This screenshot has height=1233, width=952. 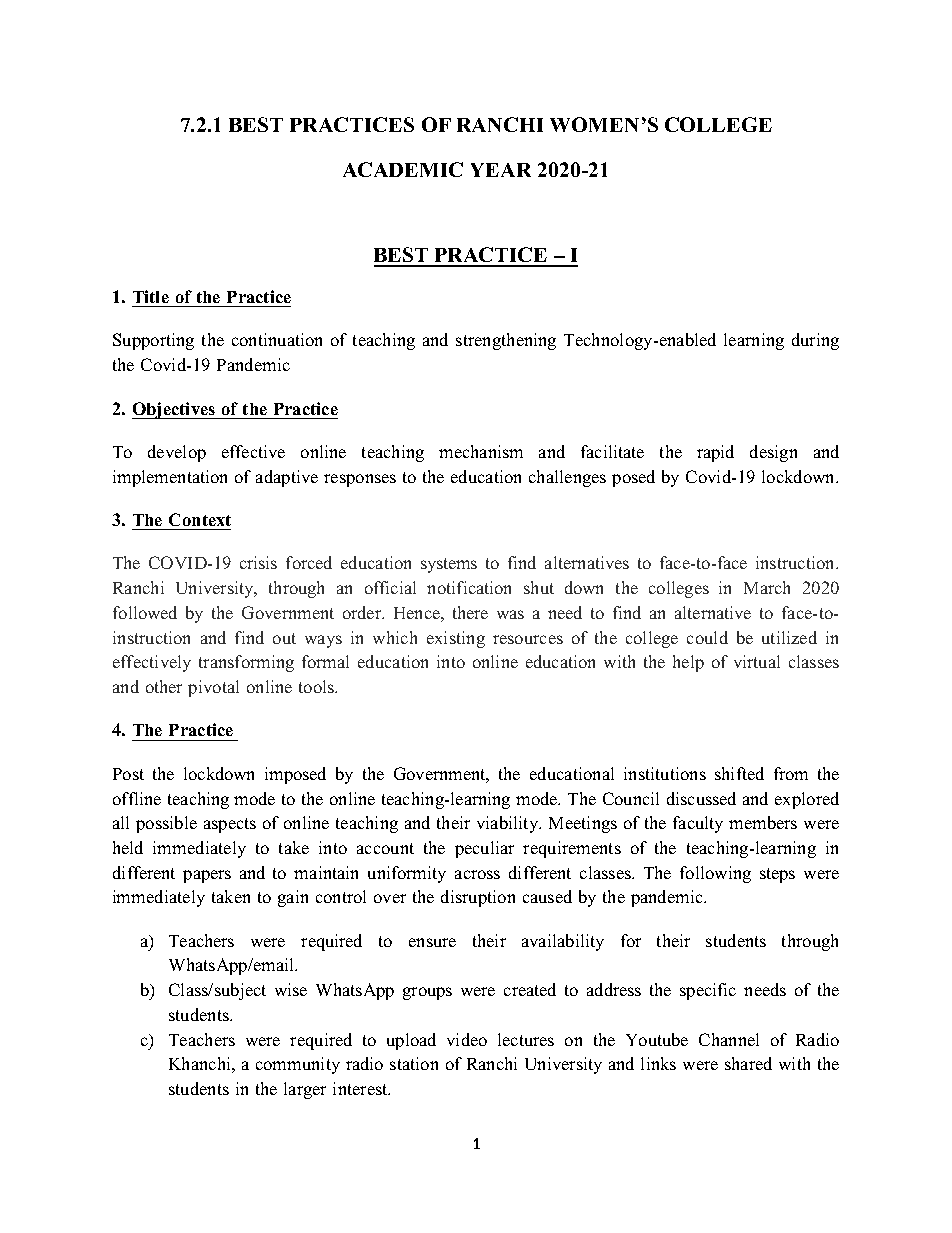 I want to click on during, so click(x=815, y=341).
